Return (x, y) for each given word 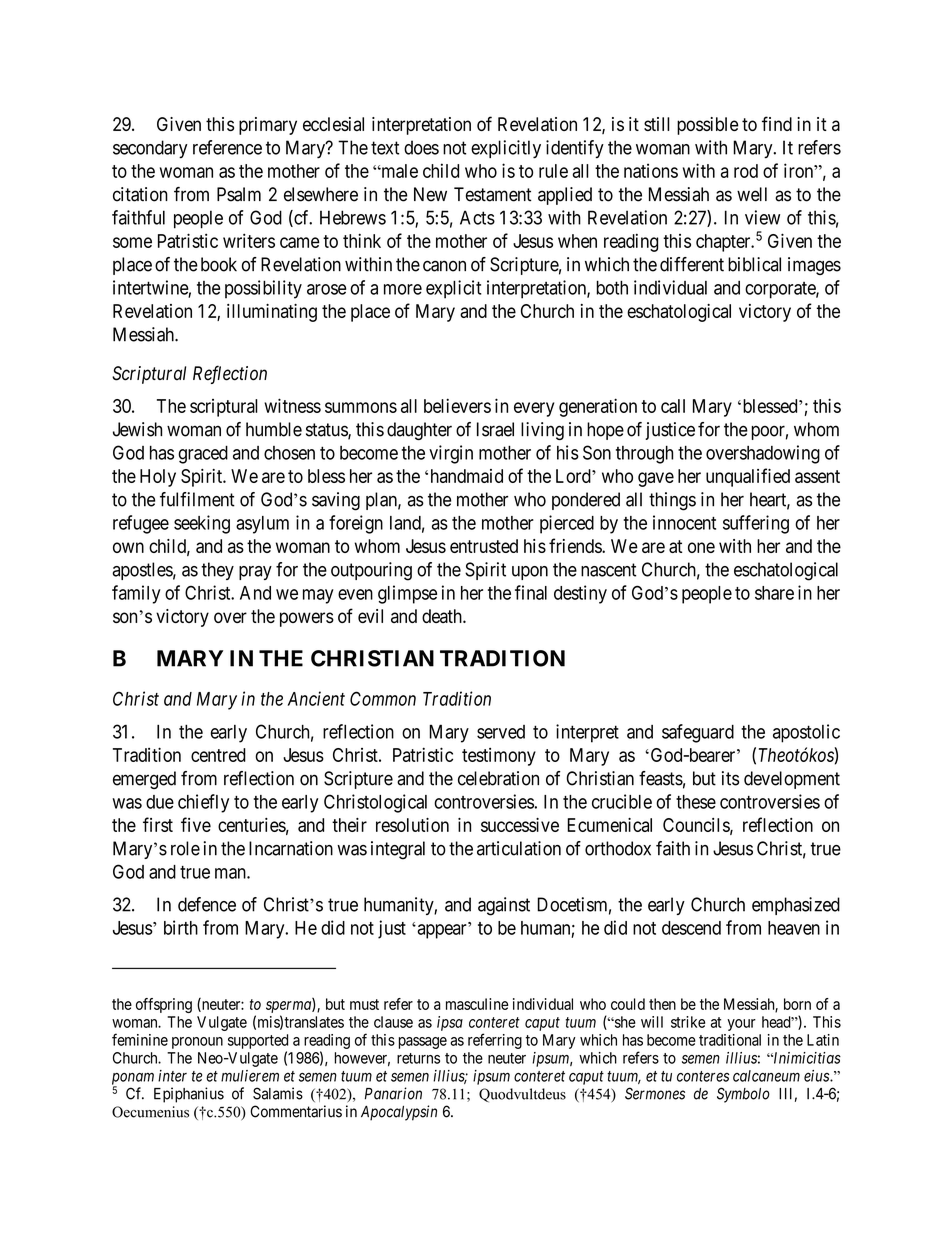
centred (218, 755)
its (730, 778)
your (741, 1025)
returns (418, 1058)
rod (746, 171)
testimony (499, 757)
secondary (150, 149)
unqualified (748, 477)
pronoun (197, 1043)
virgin (451, 454)
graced (203, 454)
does (421, 147)
